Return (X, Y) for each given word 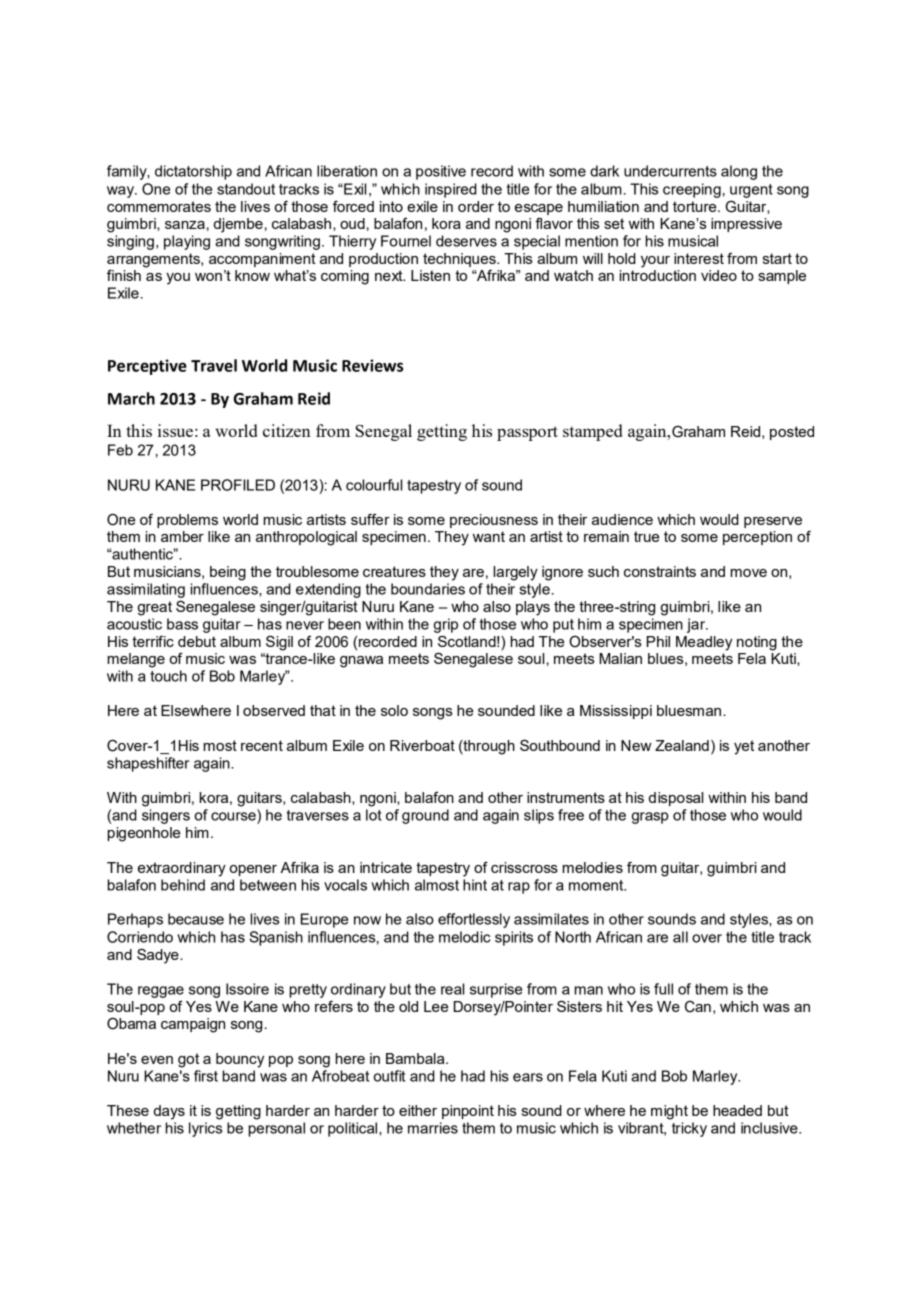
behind (183, 885)
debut (197, 641)
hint (475, 885)
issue (175, 430)
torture (696, 206)
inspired (451, 190)
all (680, 937)
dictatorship (193, 172)
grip (446, 625)
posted (792, 433)
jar (697, 625)
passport (527, 433)
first (206, 1076)
